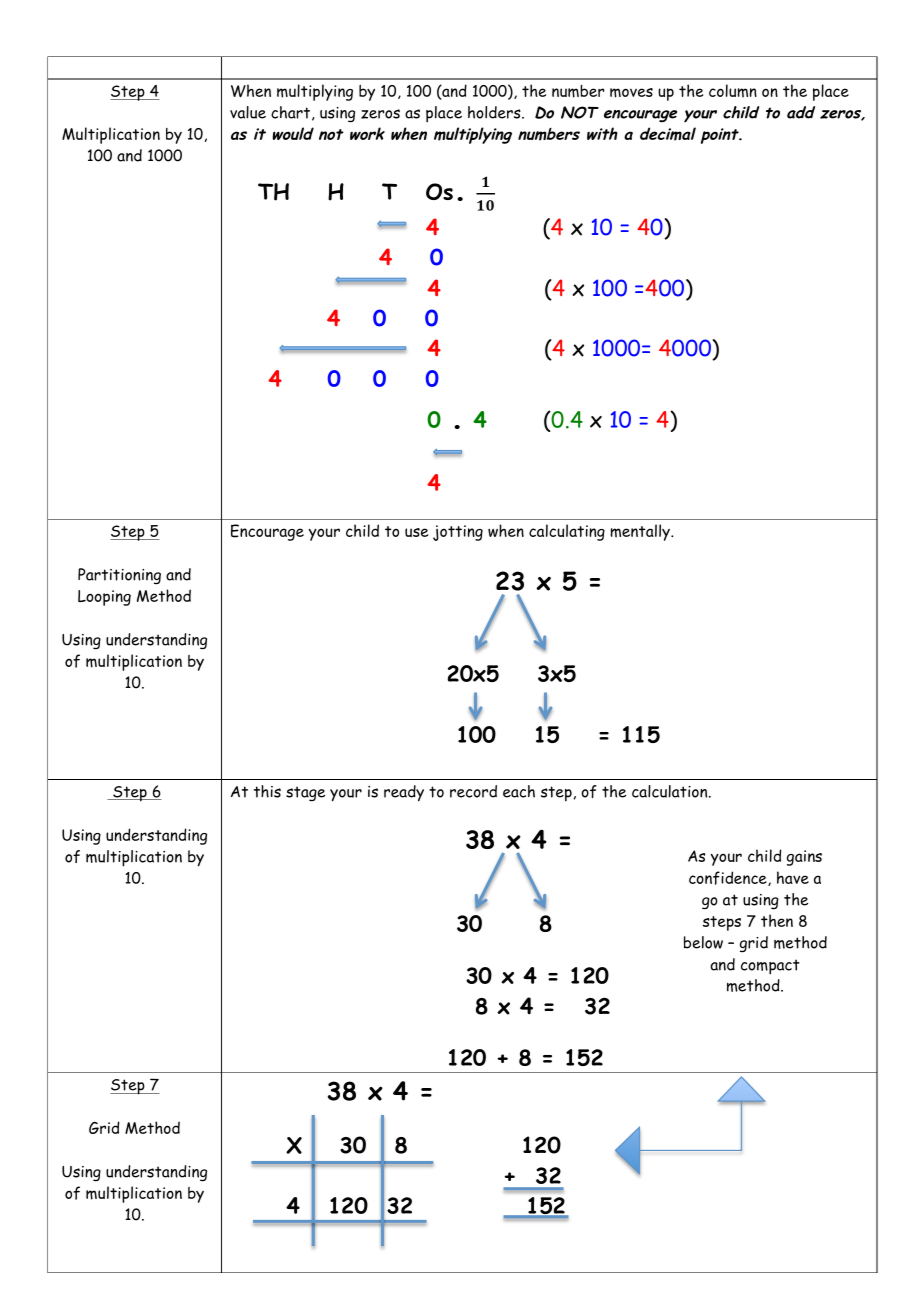 Image resolution: width=924 pixels, height=1308 pixels. What do you see at coordinates (671, 791) in the screenshot?
I see `calculation` at bounding box center [671, 791].
